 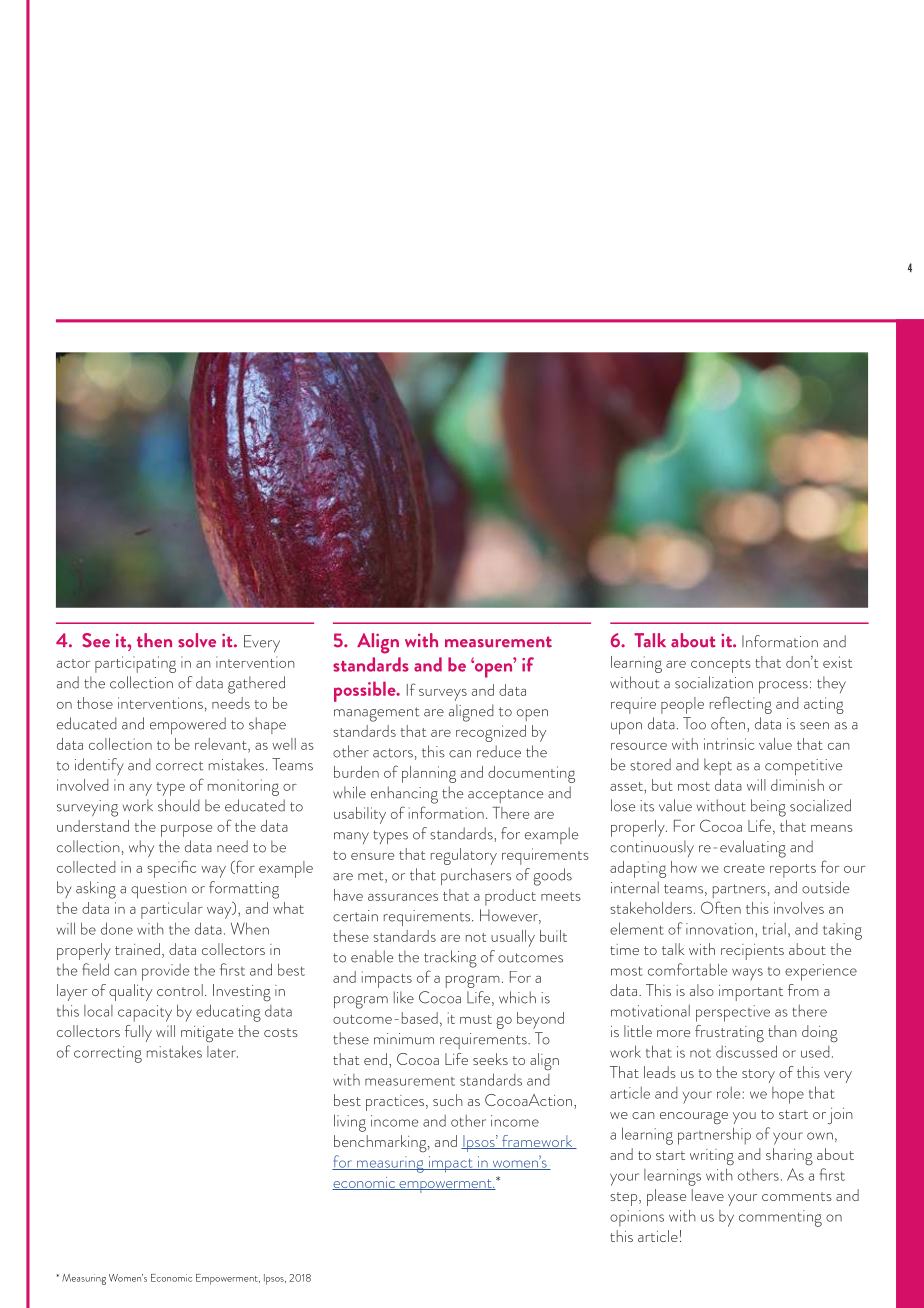 What do you see at coordinates (350, 1123) in the image?
I see `living` at bounding box center [350, 1123].
